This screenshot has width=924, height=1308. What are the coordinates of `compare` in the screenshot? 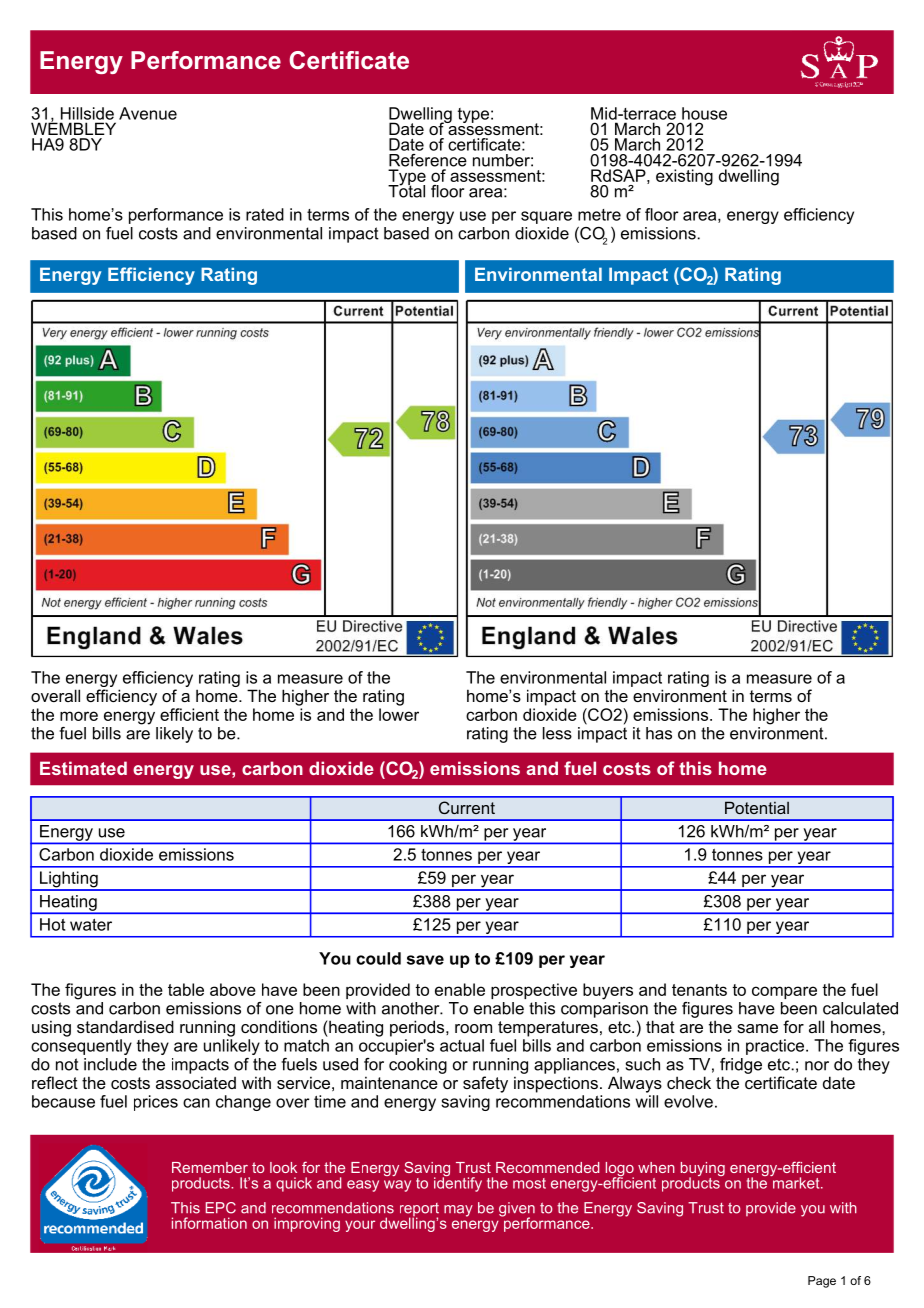 It's located at (784, 992).
